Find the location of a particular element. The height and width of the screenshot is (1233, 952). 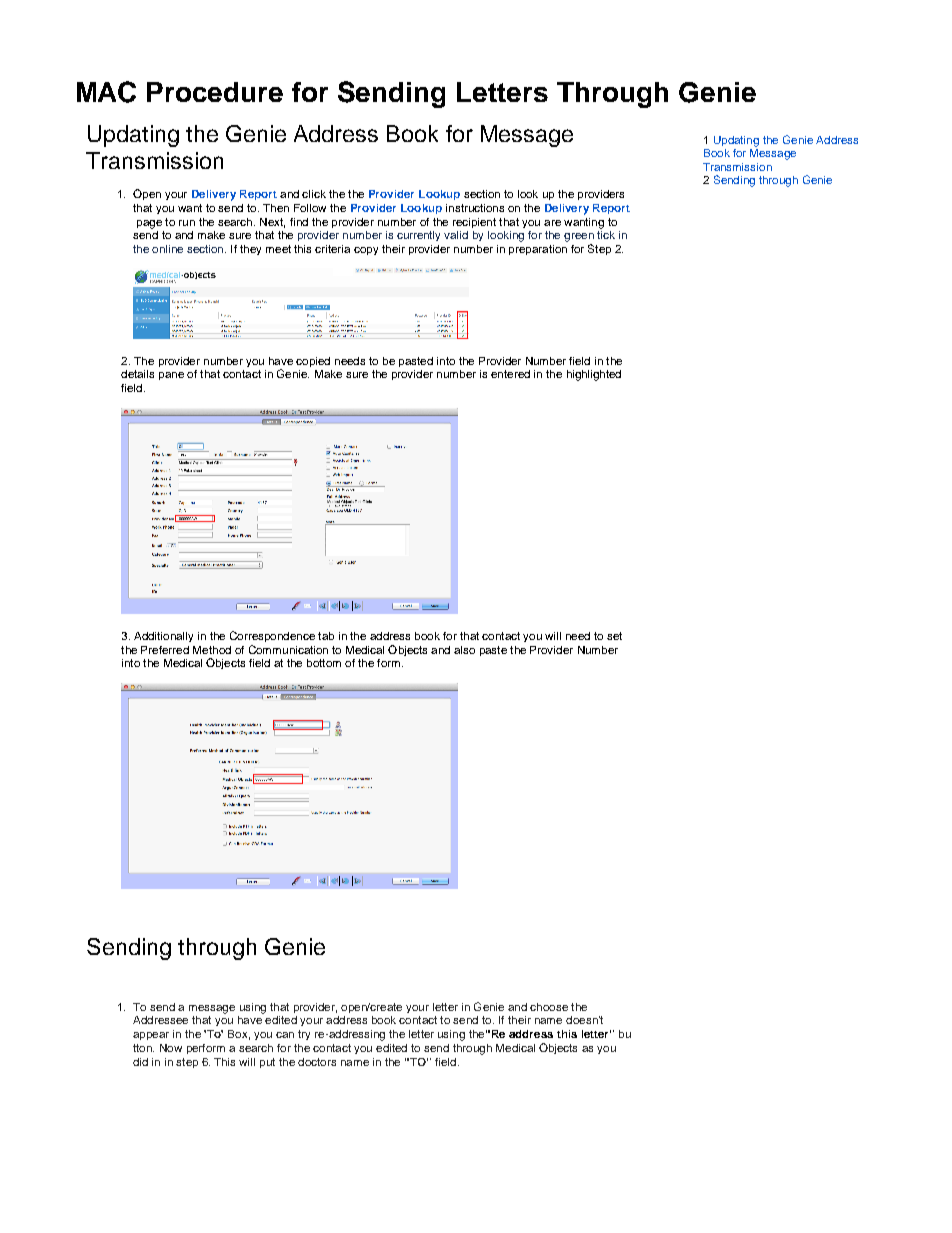

choose is located at coordinates (549, 1007).
